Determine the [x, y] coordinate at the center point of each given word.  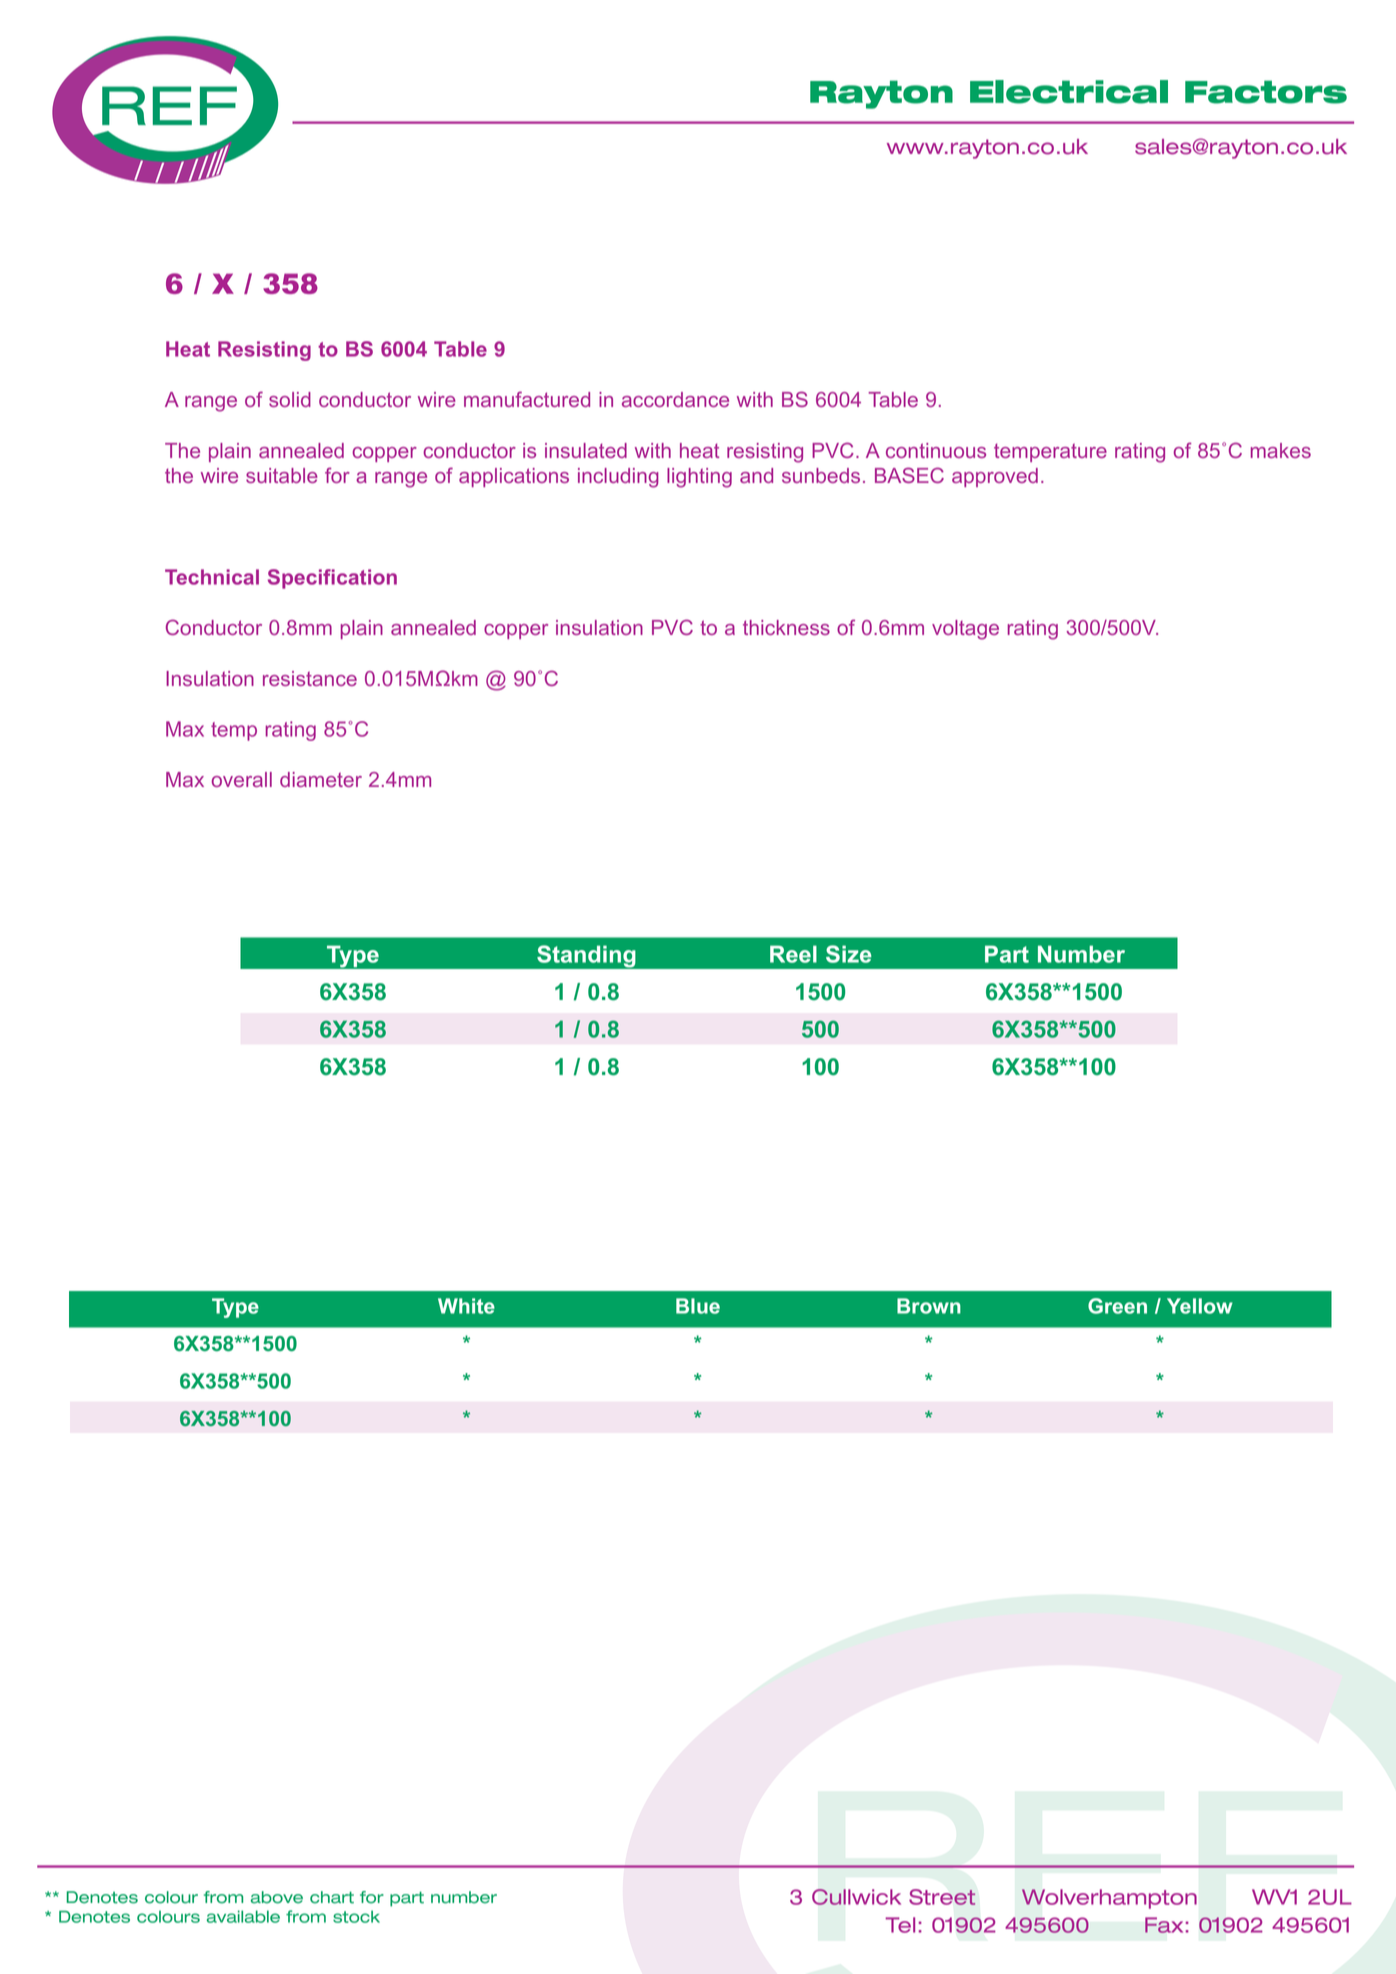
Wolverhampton [1109, 1899]
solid [290, 399]
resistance [310, 678]
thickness [786, 627]
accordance [675, 399]
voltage [965, 630]
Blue [698, 1306]
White [466, 1306]
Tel [900, 1925]
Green [1117, 1306]
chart [332, 1897]
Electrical [1069, 92]
